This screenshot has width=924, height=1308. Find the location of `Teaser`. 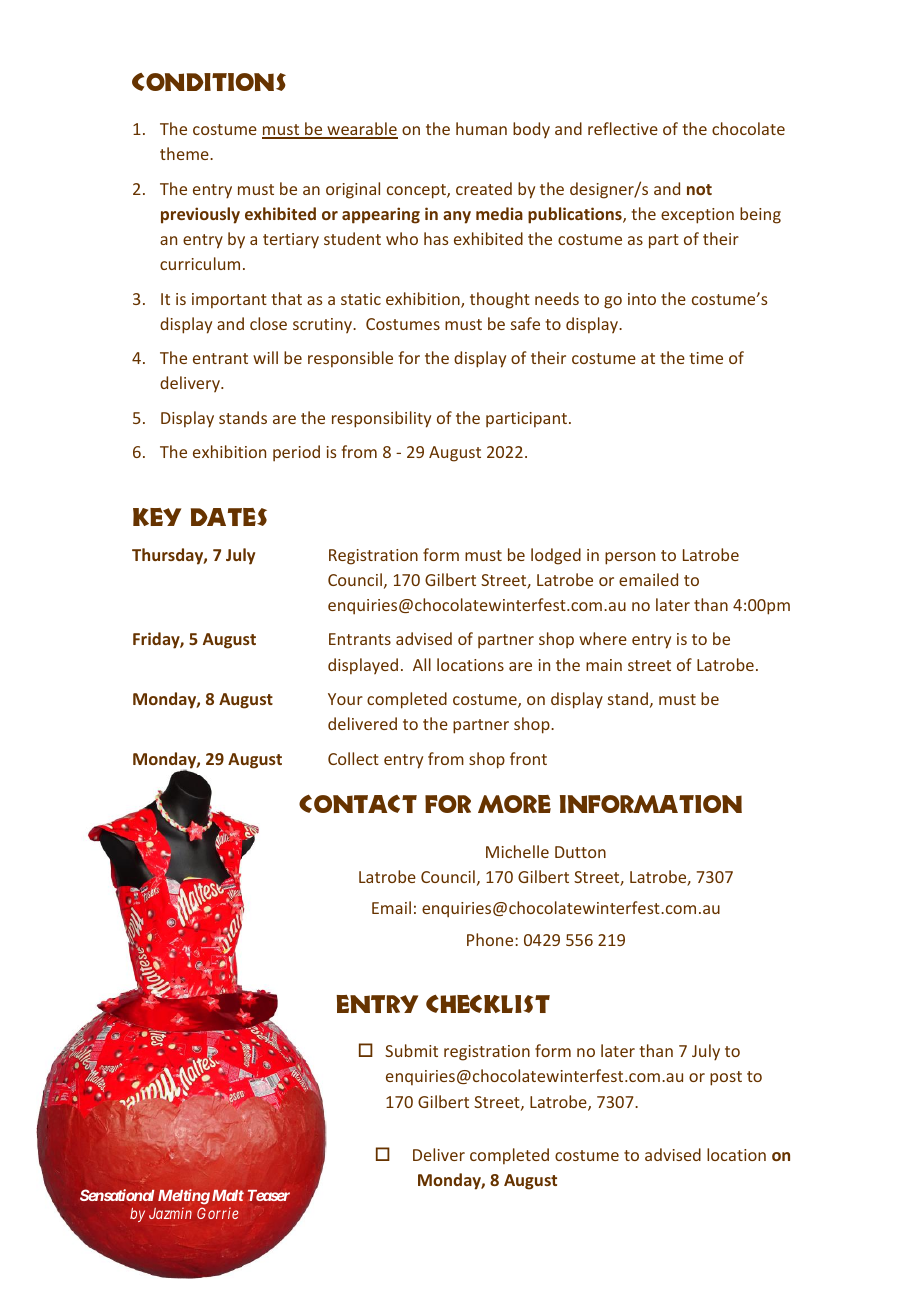

Teaser is located at coordinates (269, 1195).
